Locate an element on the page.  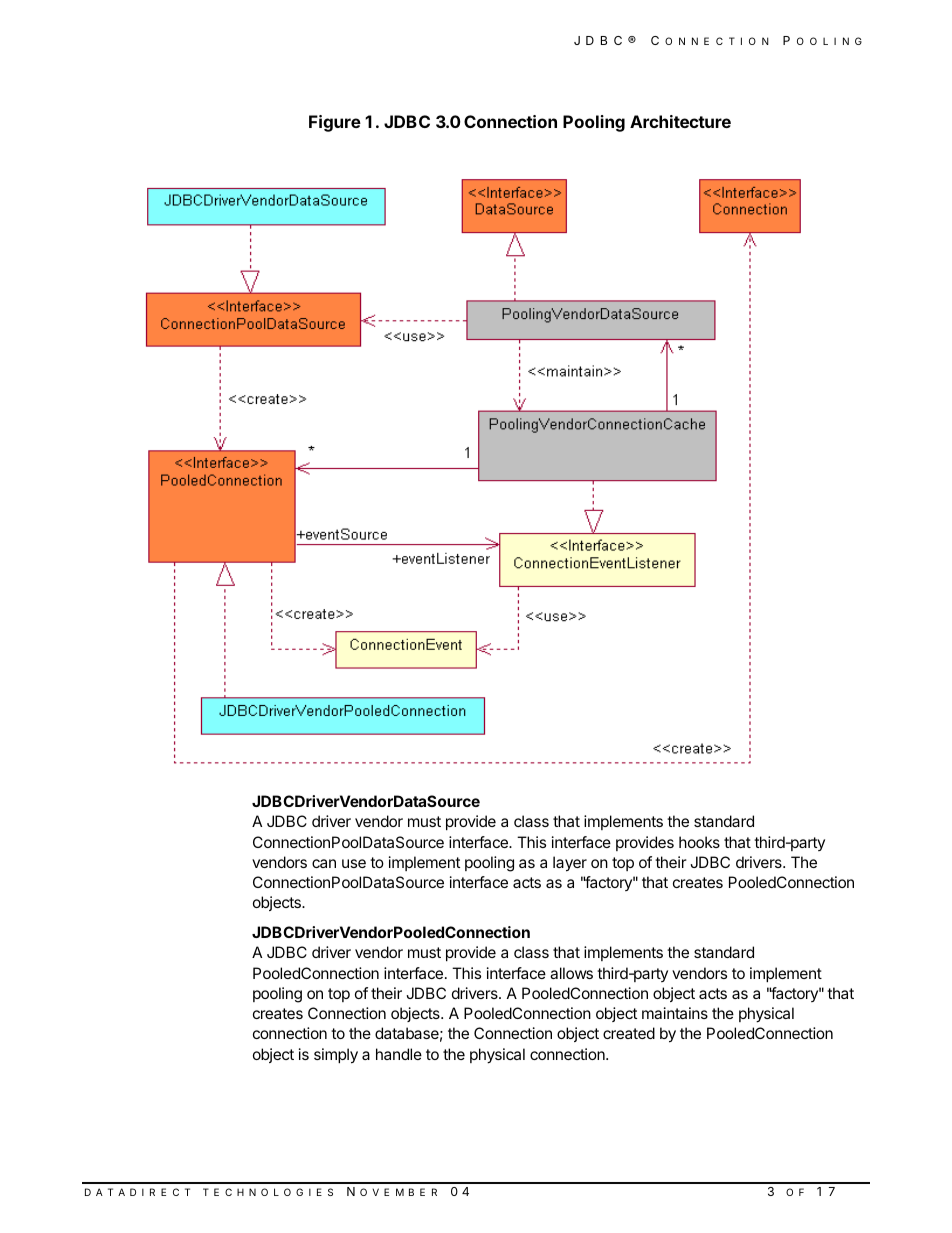
can is located at coordinates (324, 863).
